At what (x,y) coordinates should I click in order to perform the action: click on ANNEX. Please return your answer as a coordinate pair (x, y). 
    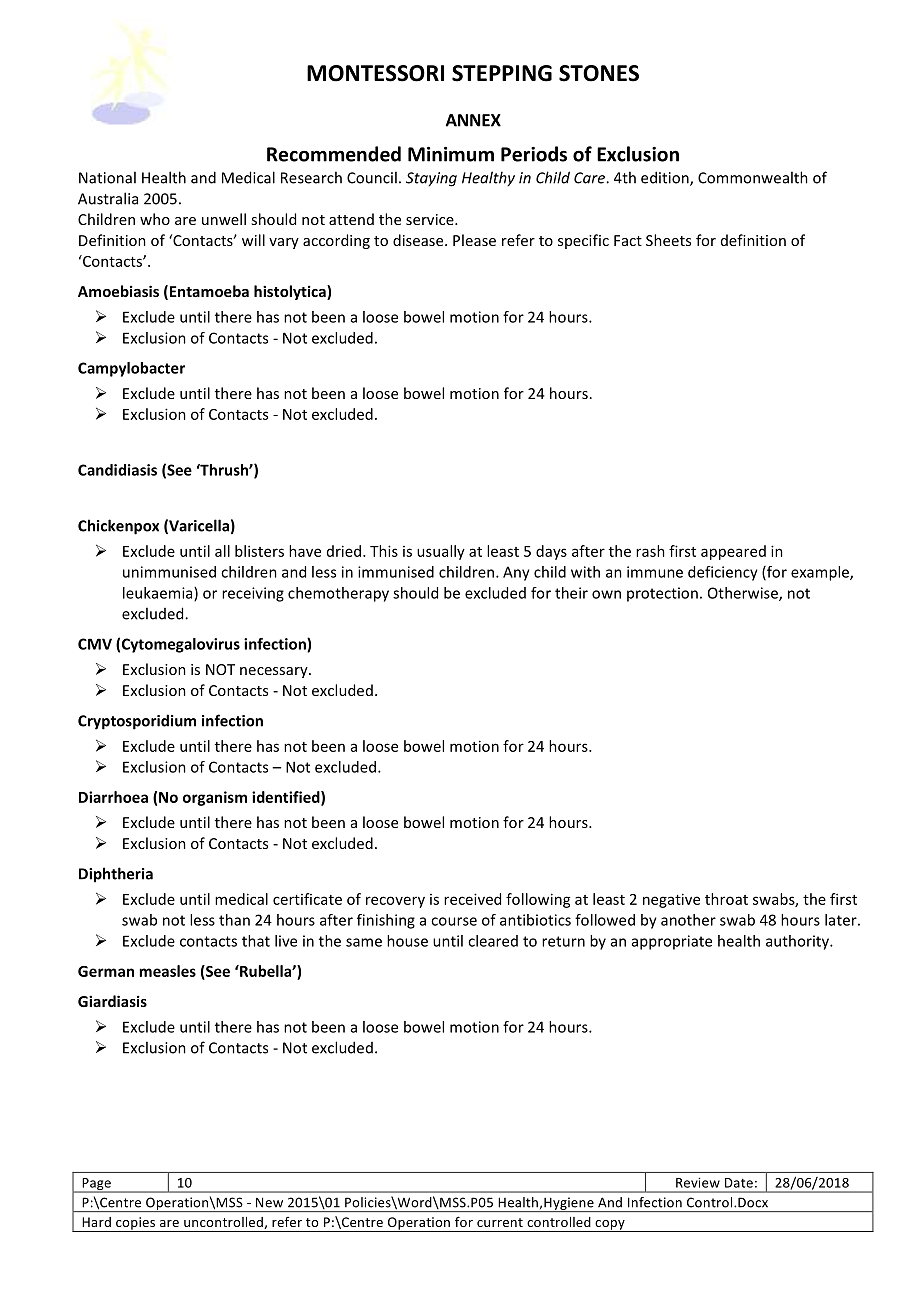
    Looking at the image, I should click on (473, 120).
